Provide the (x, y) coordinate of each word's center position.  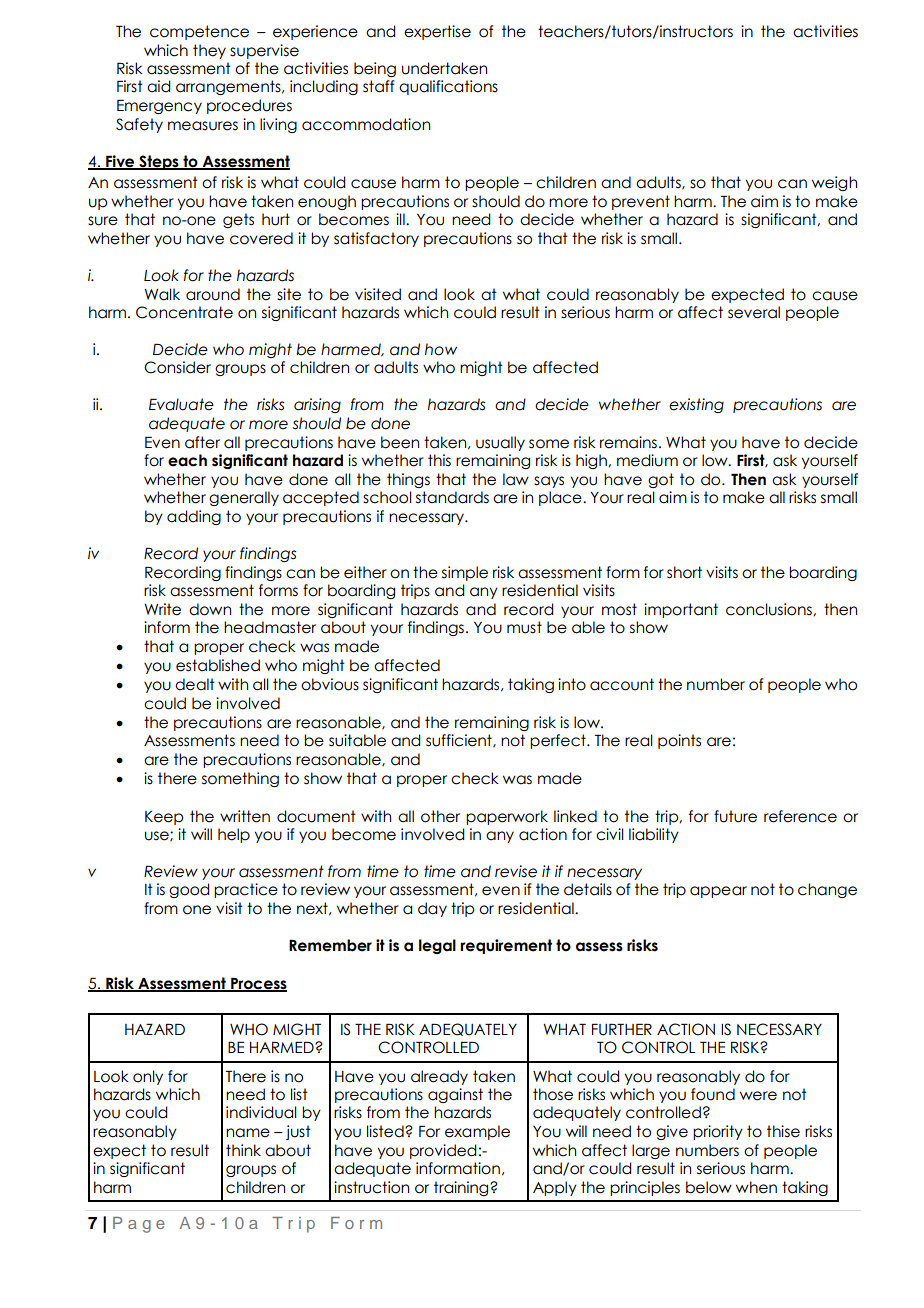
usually (500, 443)
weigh (834, 183)
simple (465, 573)
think (243, 1150)
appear (718, 892)
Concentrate (184, 312)
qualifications (448, 87)
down (210, 609)
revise (516, 871)
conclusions (770, 609)
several (754, 312)
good (189, 890)
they (209, 51)
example (477, 1132)
